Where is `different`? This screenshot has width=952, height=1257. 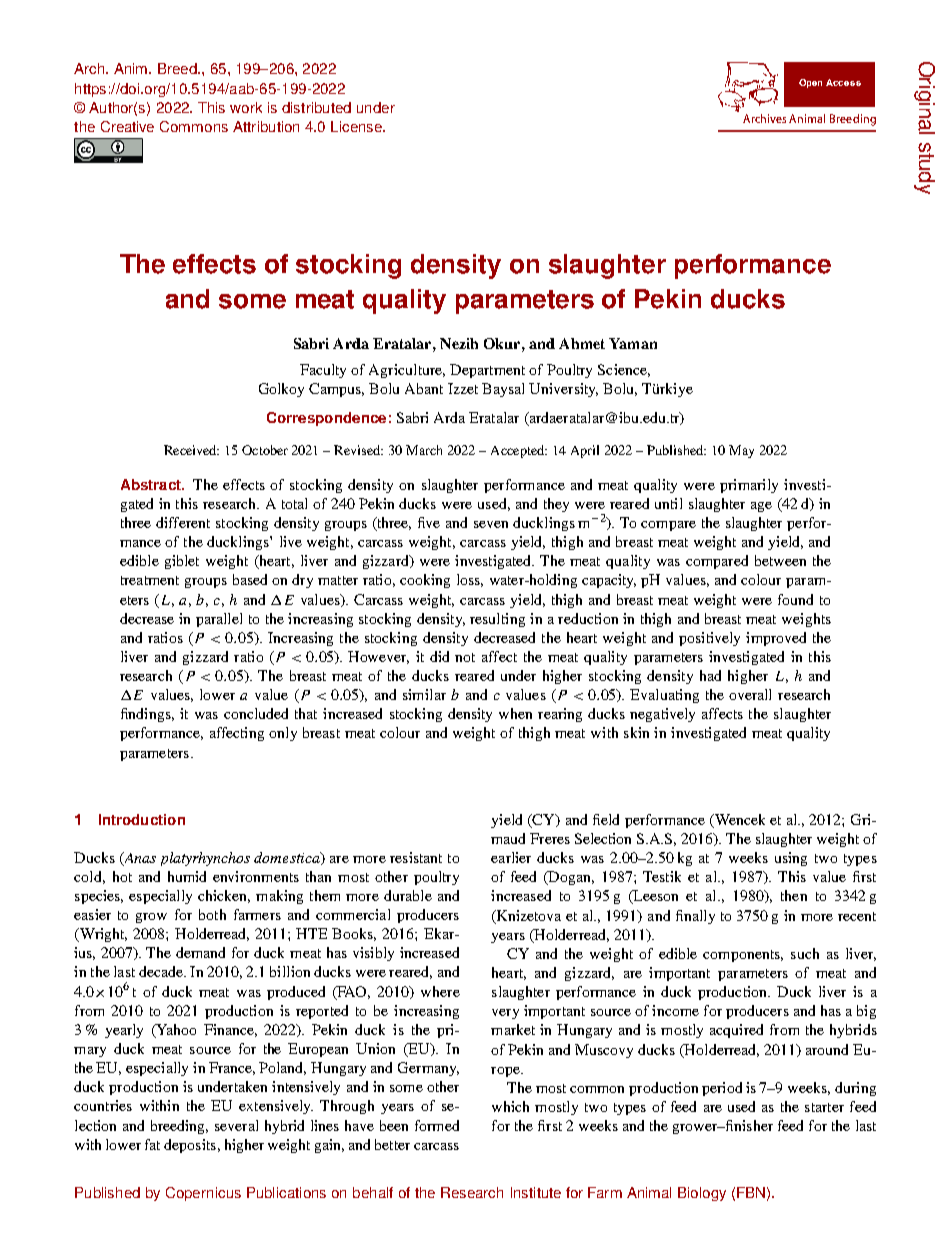 different is located at coordinates (183, 522).
